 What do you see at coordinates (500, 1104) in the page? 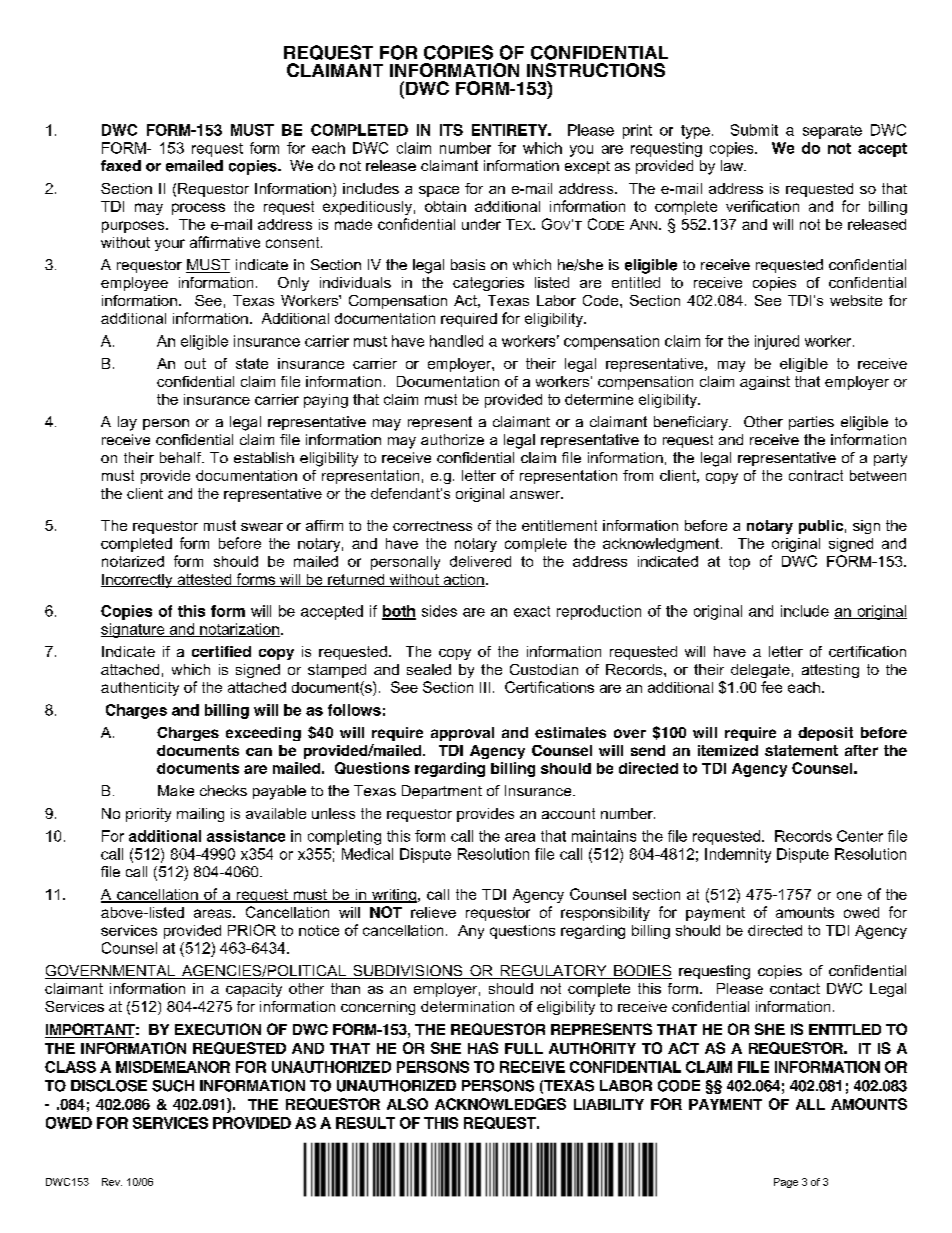
I see `ACKNOWLEDGES` at bounding box center [500, 1104].
